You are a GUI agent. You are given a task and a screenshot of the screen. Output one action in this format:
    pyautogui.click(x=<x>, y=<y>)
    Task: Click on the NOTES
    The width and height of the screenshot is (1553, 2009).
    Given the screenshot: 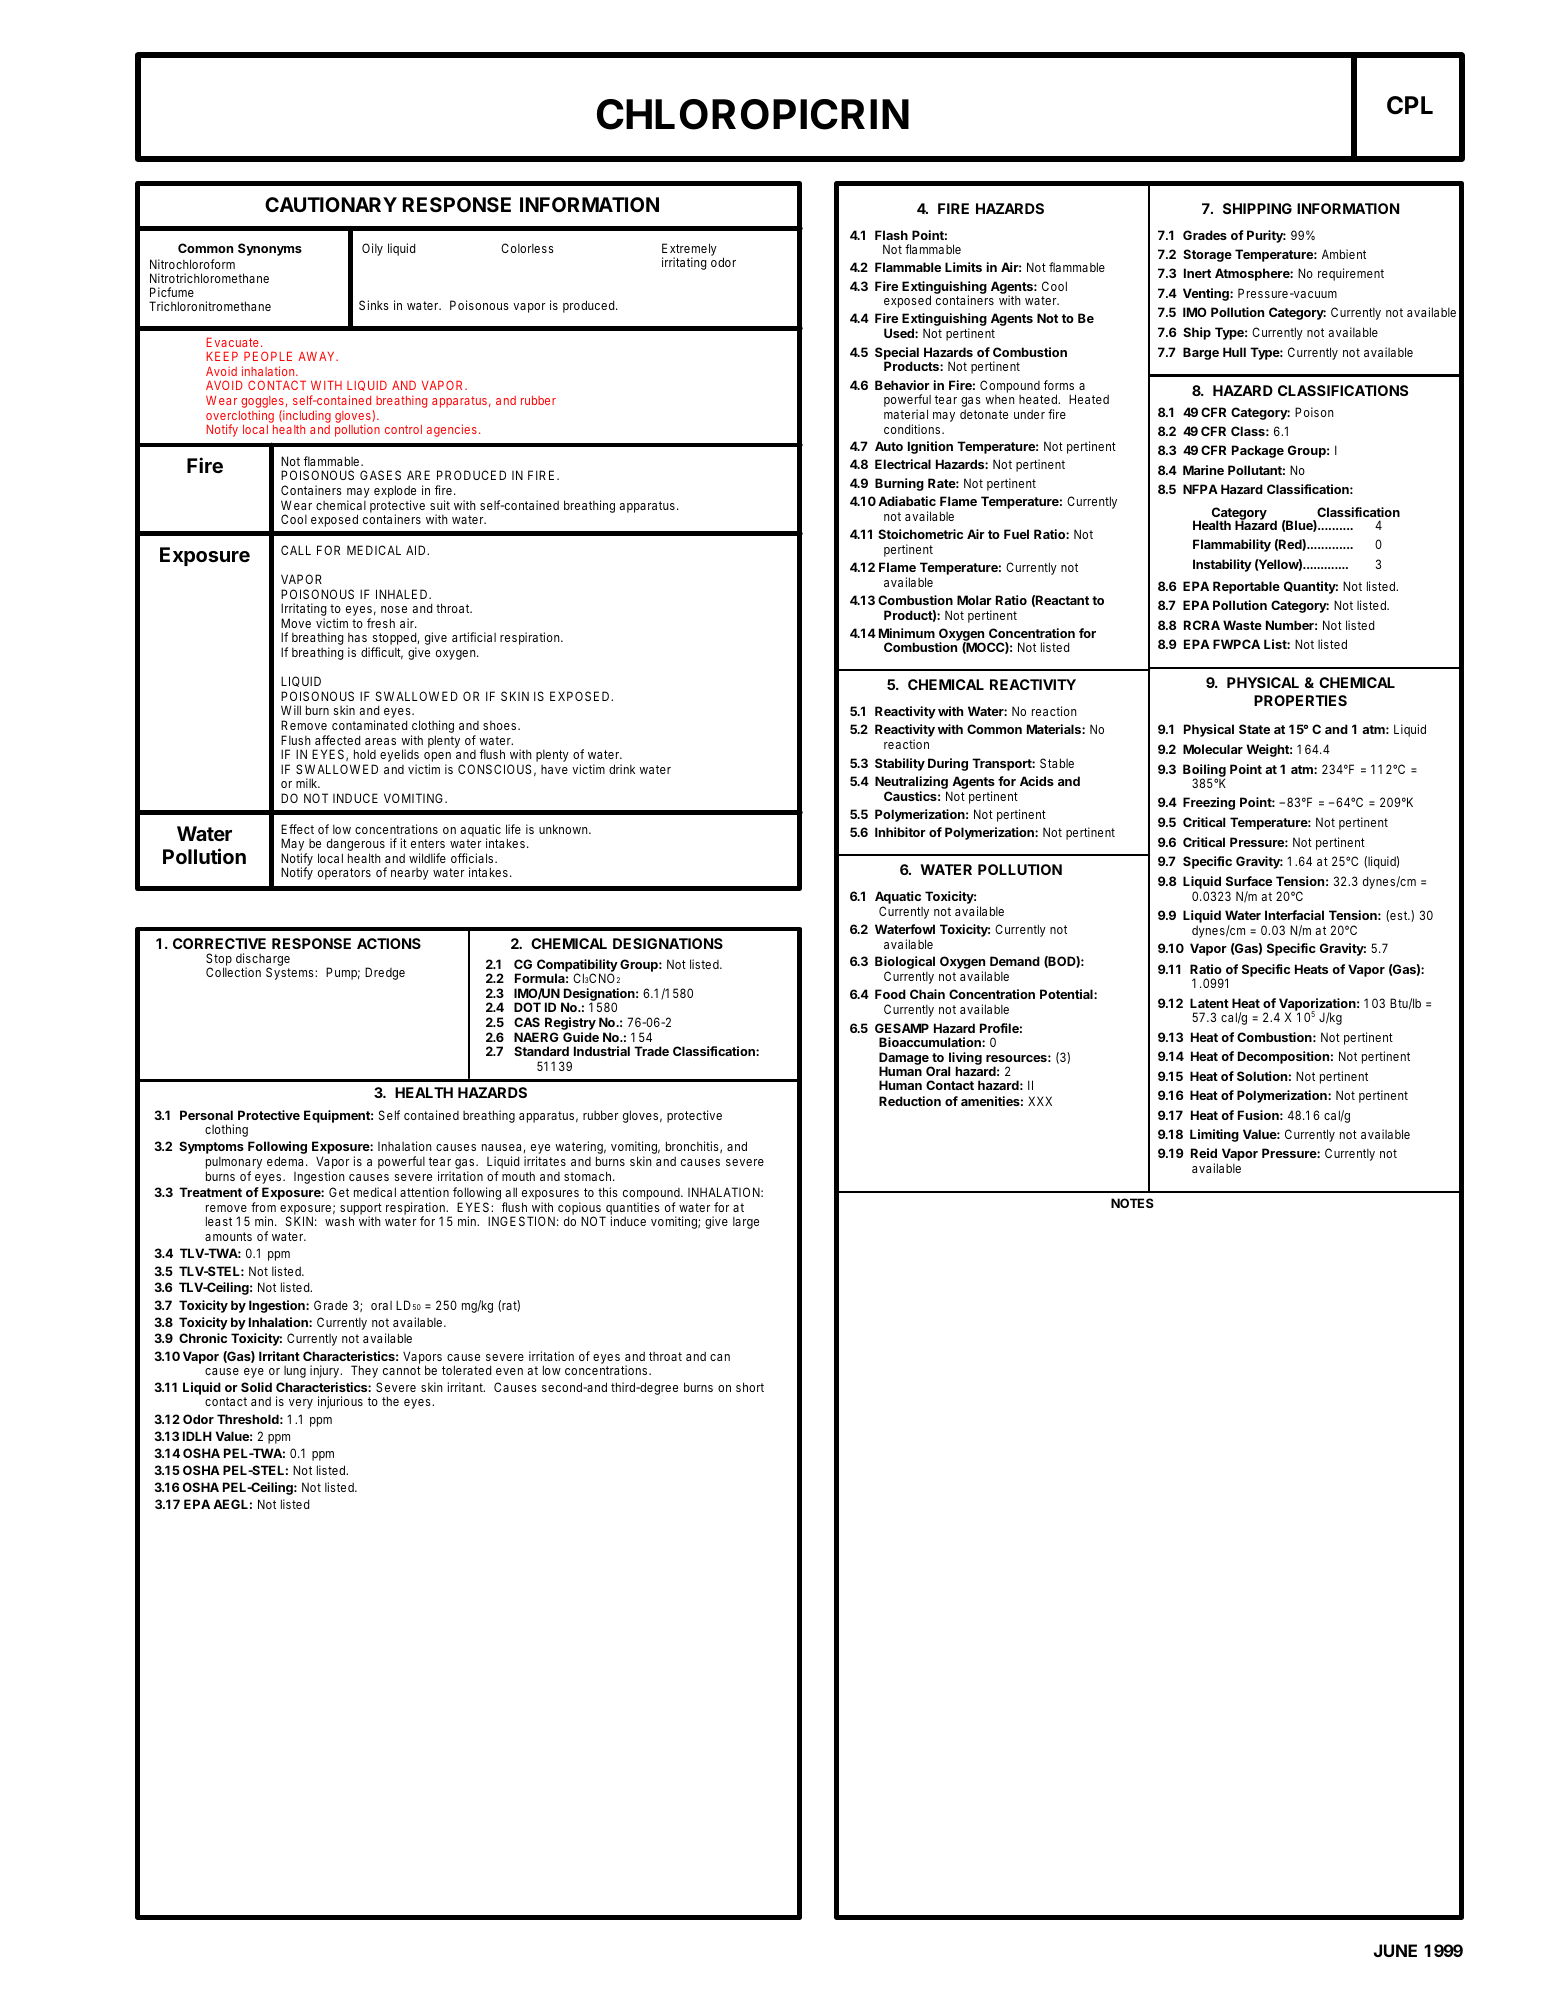 What is the action you would take?
    pyautogui.click(x=1132, y=1203)
